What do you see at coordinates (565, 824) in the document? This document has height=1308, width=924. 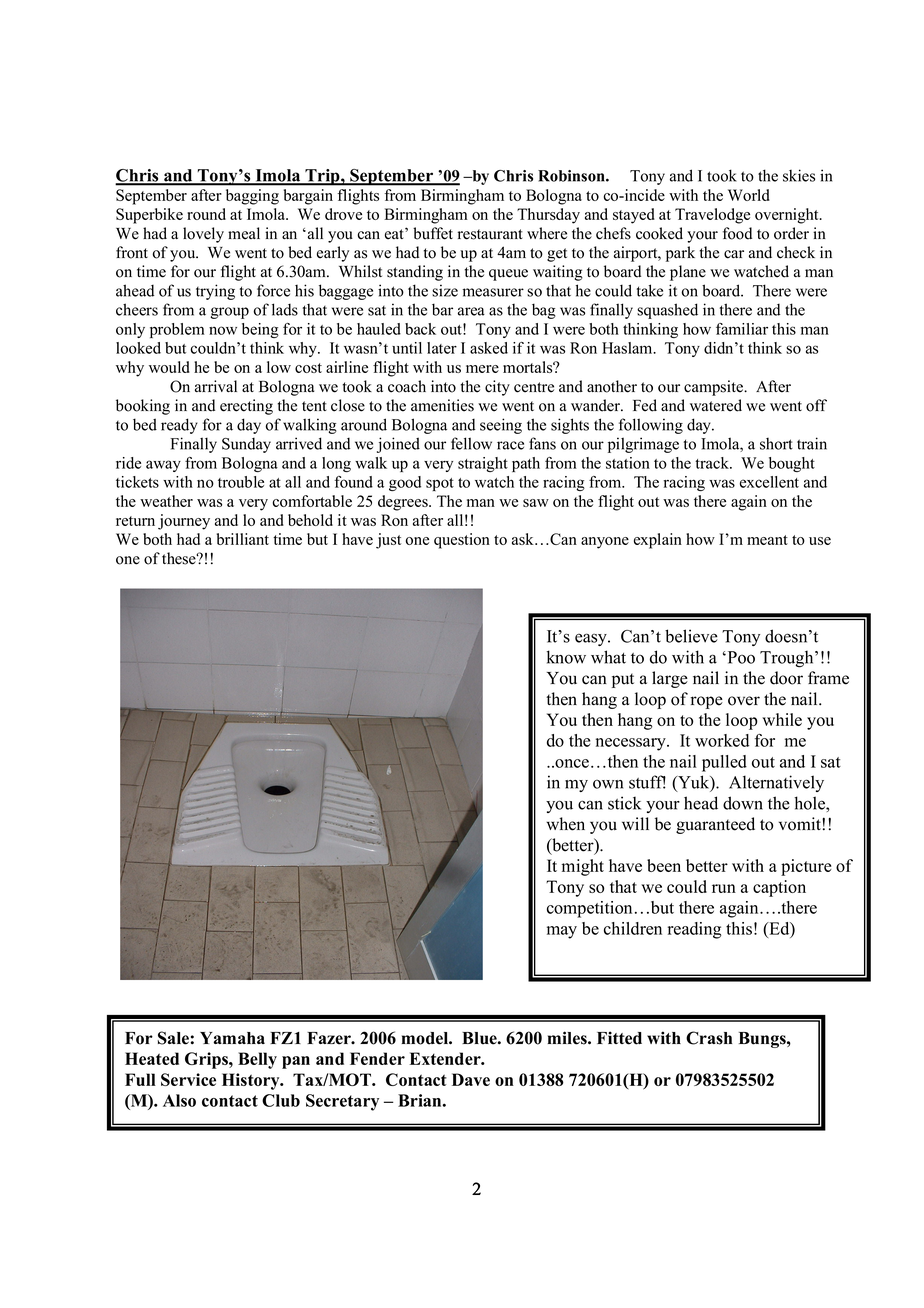 I see `when` at bounding box center [565, 824].
